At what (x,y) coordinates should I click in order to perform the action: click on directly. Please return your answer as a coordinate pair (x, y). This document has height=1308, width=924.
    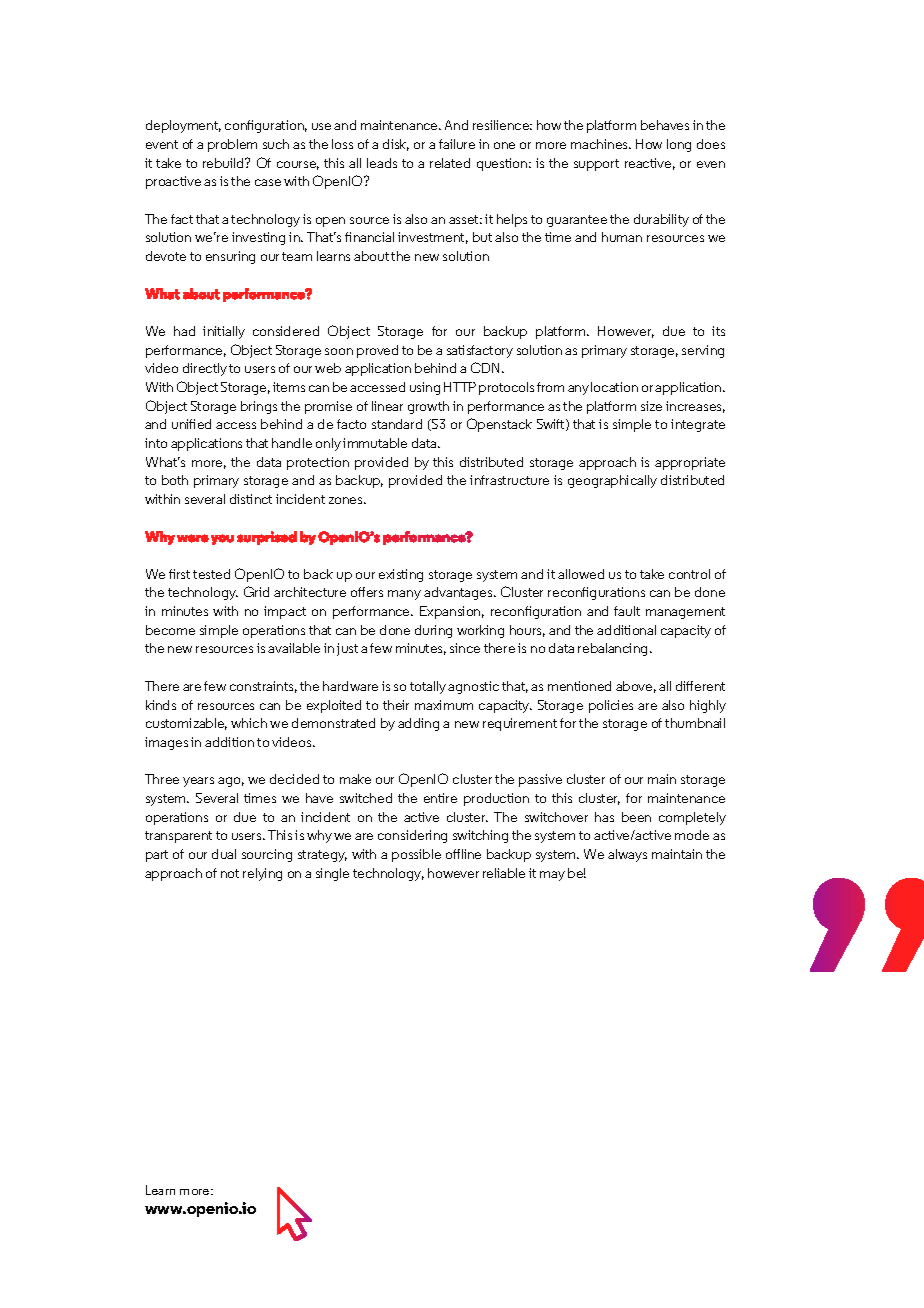
    Looking at the image, I should click on (205, 369).
